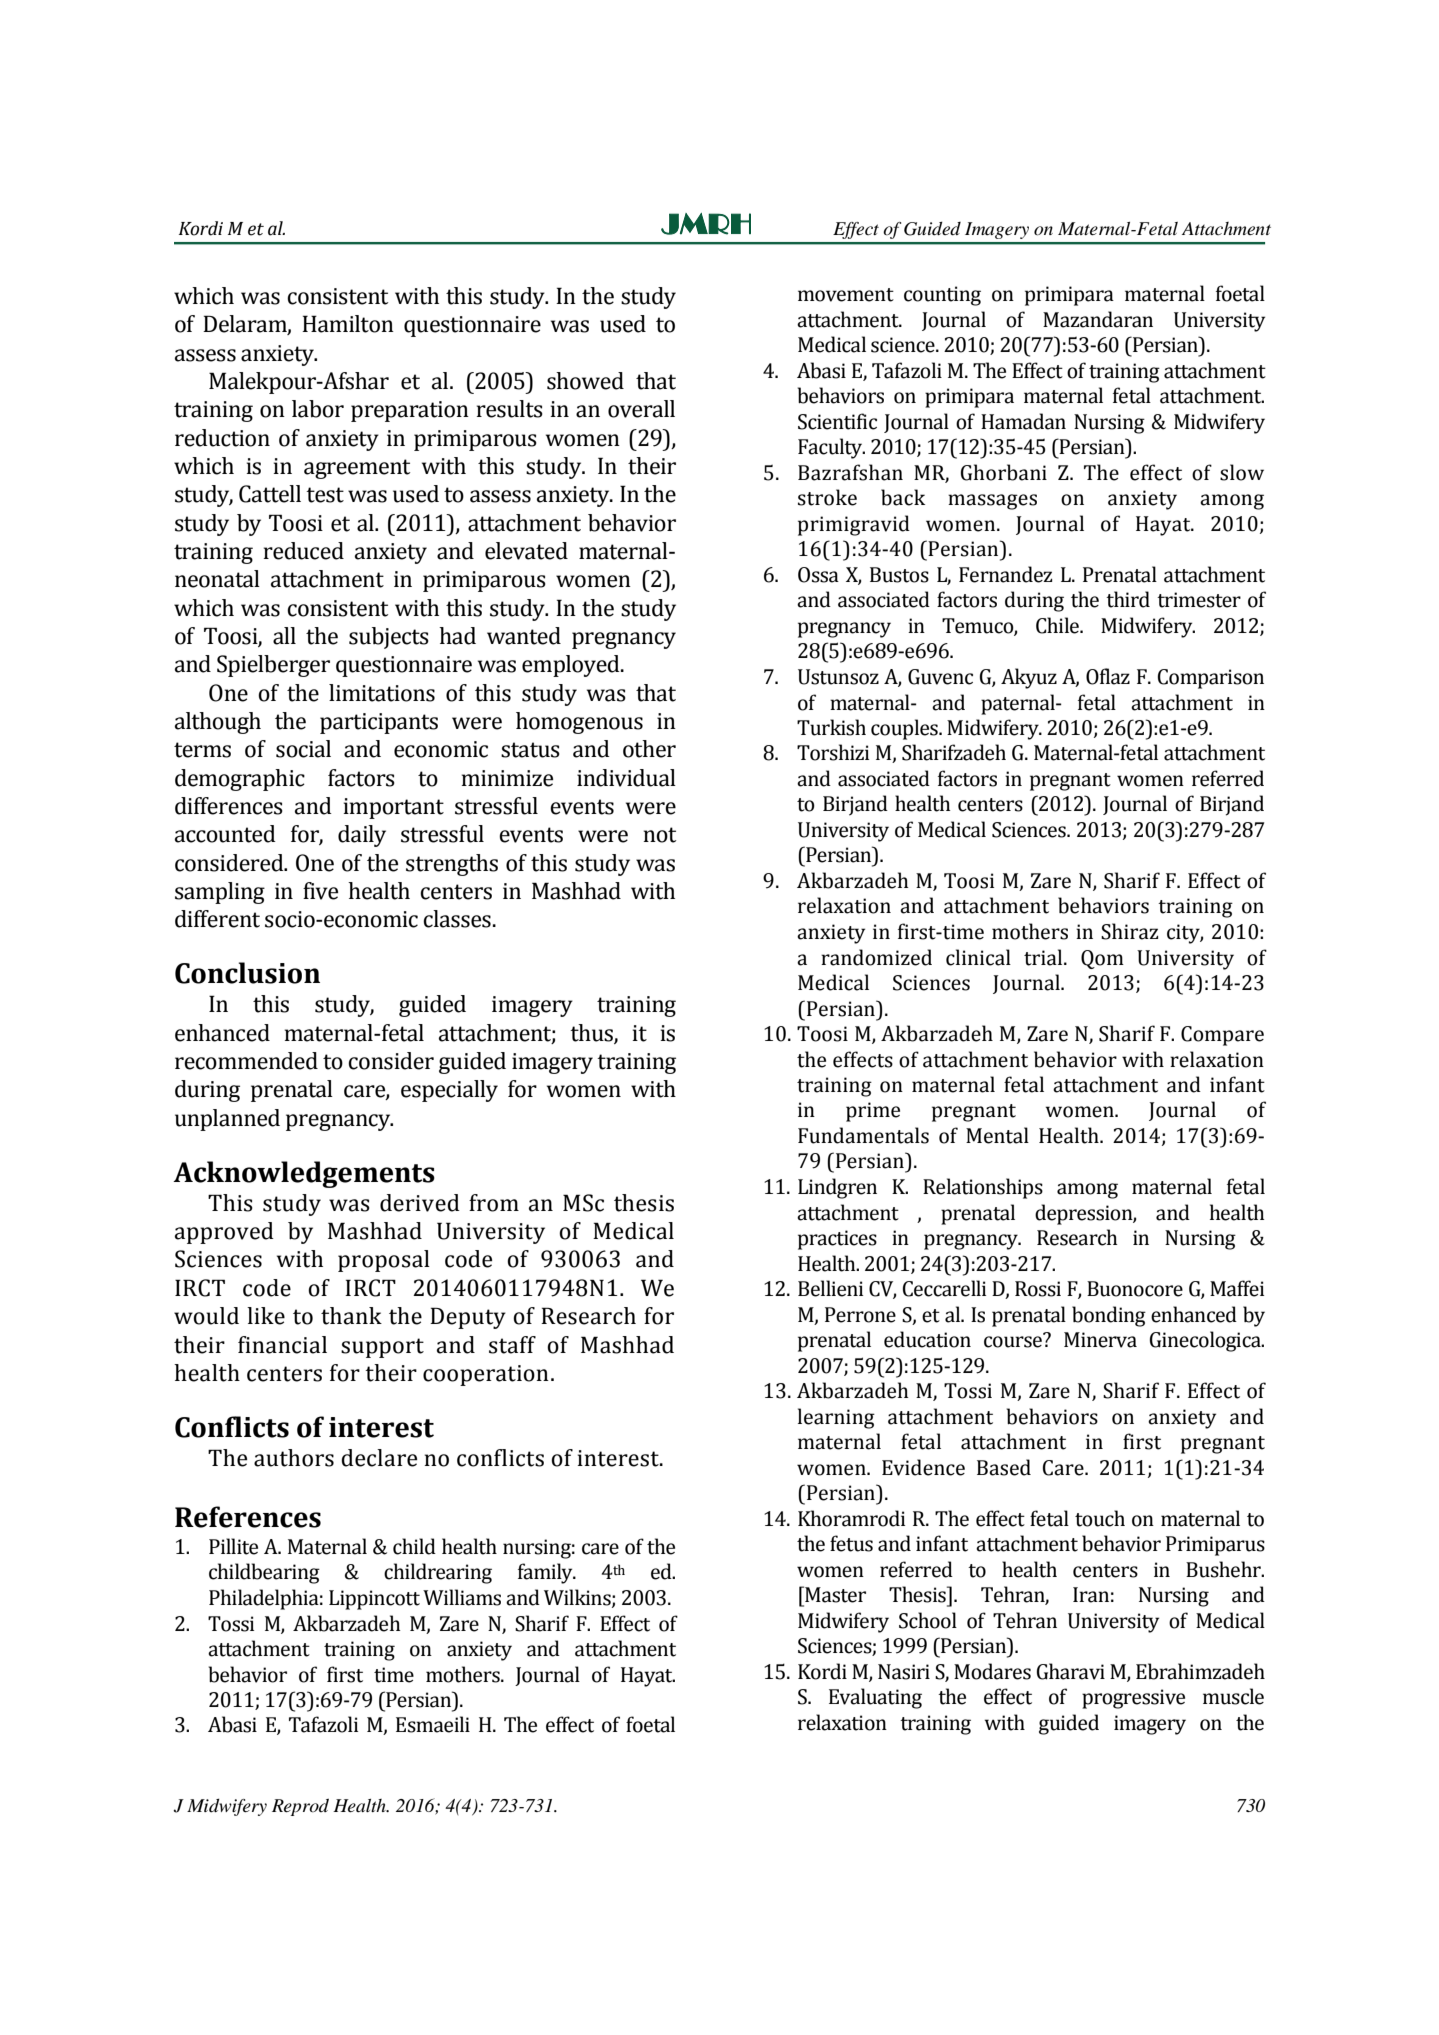  I want to click on limitations, so click(382, 693).
